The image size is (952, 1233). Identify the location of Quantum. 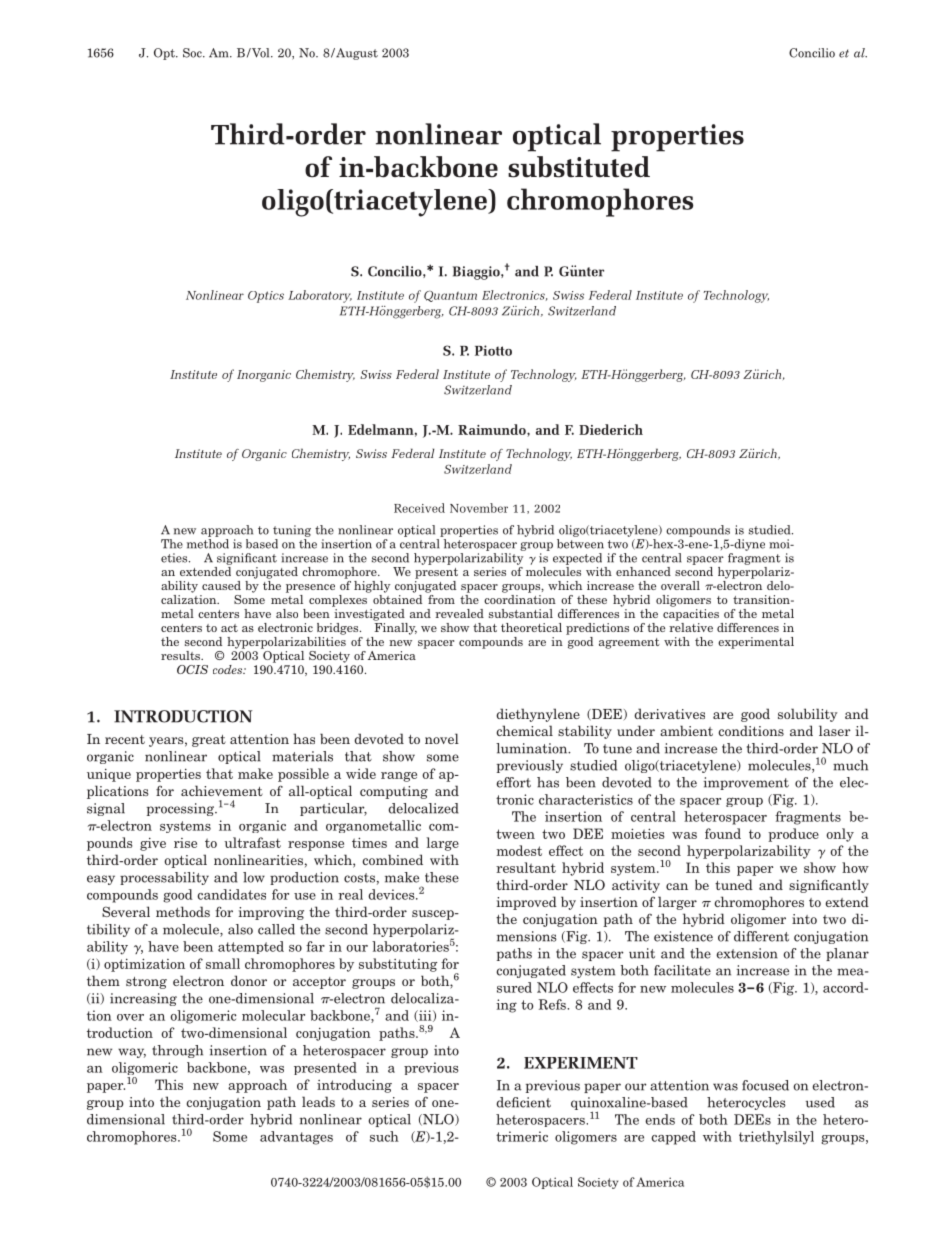
(450, 296).
